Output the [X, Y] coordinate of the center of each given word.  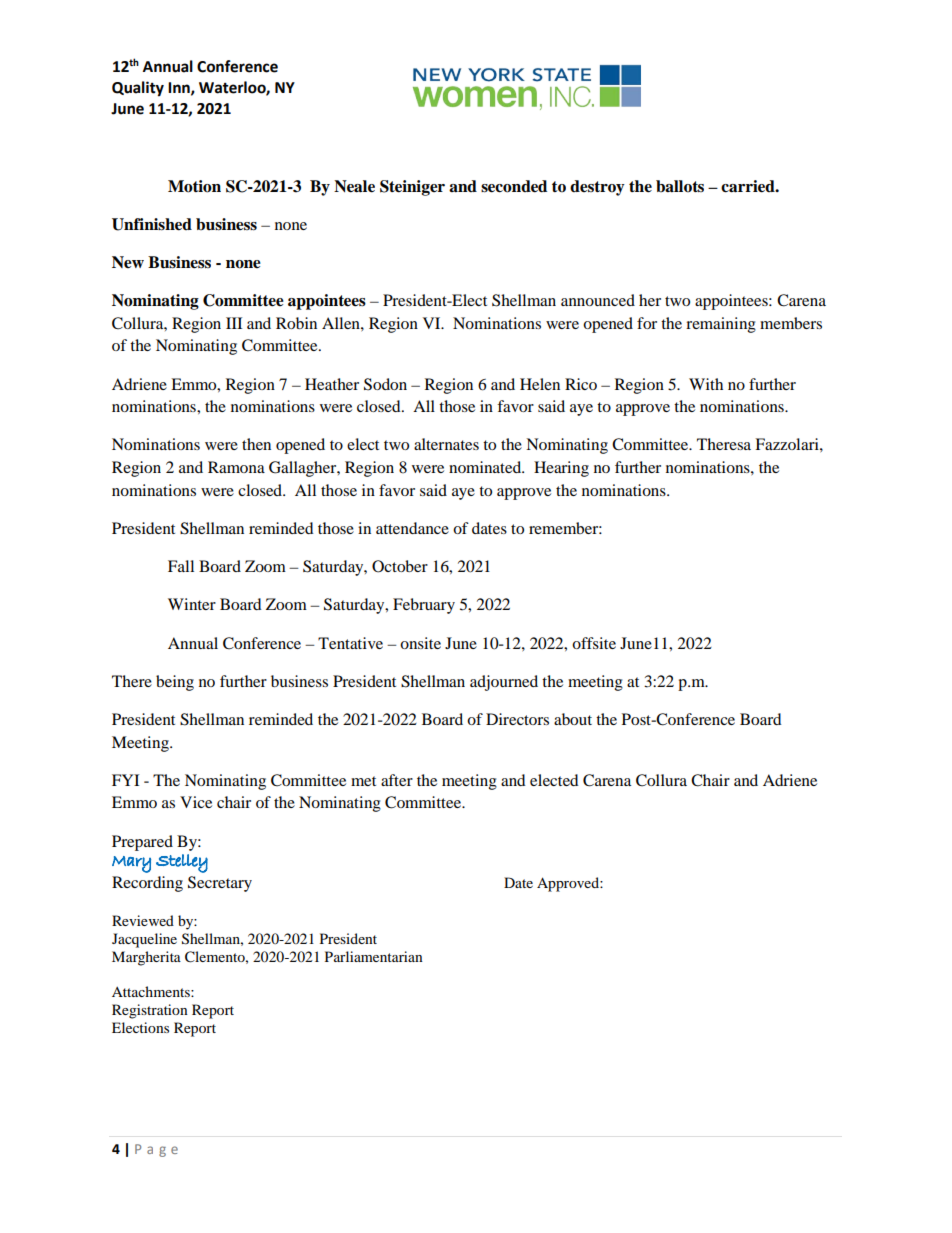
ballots [680, 186]
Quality [138, 89]
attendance [412, 528]
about [573, 719]
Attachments [152, 991]
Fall [181, 566]
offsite [594, 643]
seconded [514, 186]
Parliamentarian [374, 956]
